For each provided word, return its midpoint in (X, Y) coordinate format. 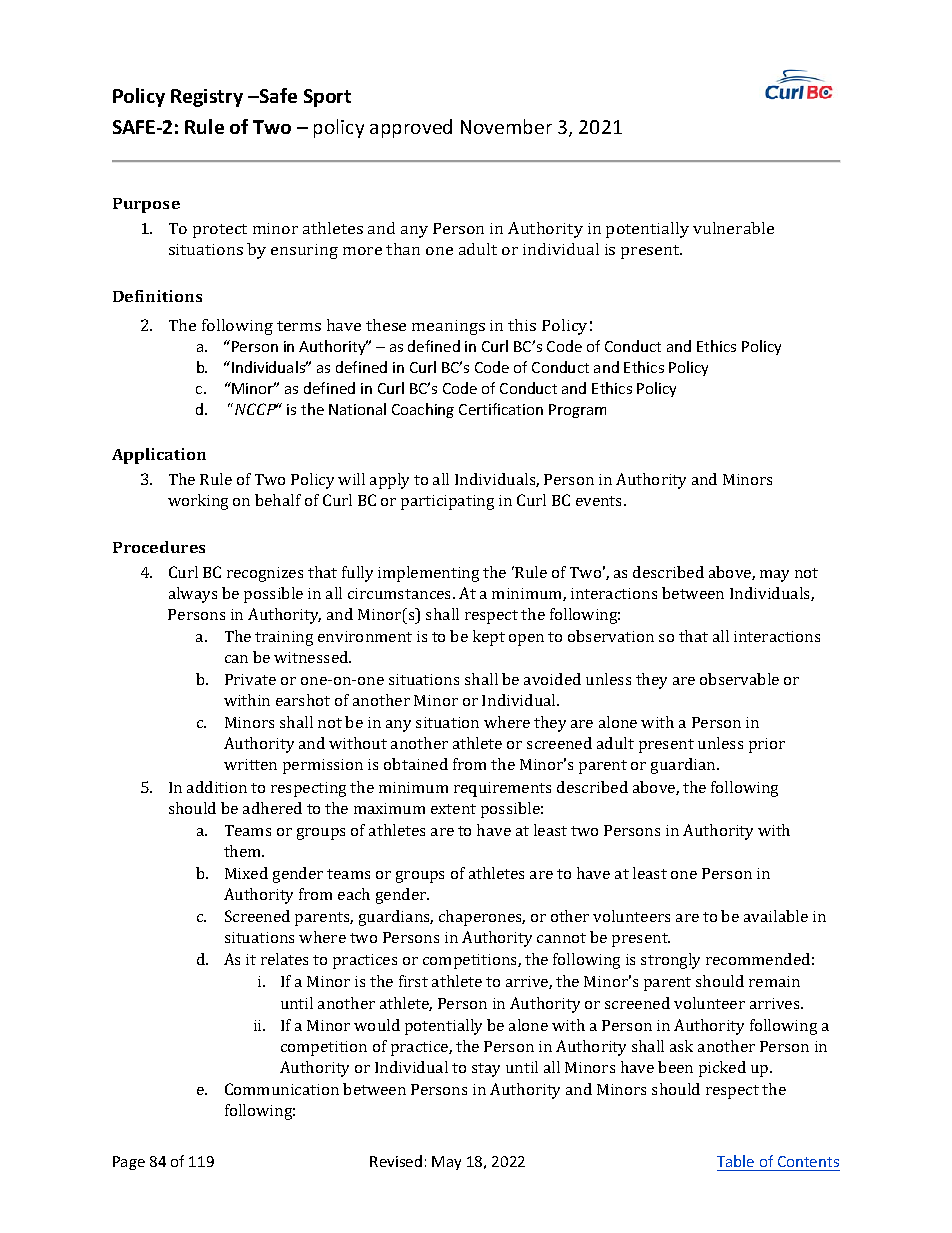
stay (486, 1070)
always (193, 595)
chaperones (482, 918)
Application (159, 456)
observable (739, 679)
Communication (282, 1089)
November (506, 126)
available (776, 916)
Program (577, 411)
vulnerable (733, 228)
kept (489, 638)
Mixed (246, 873)
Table (735, 1161)
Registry (207, 98)
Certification (501, 409)
